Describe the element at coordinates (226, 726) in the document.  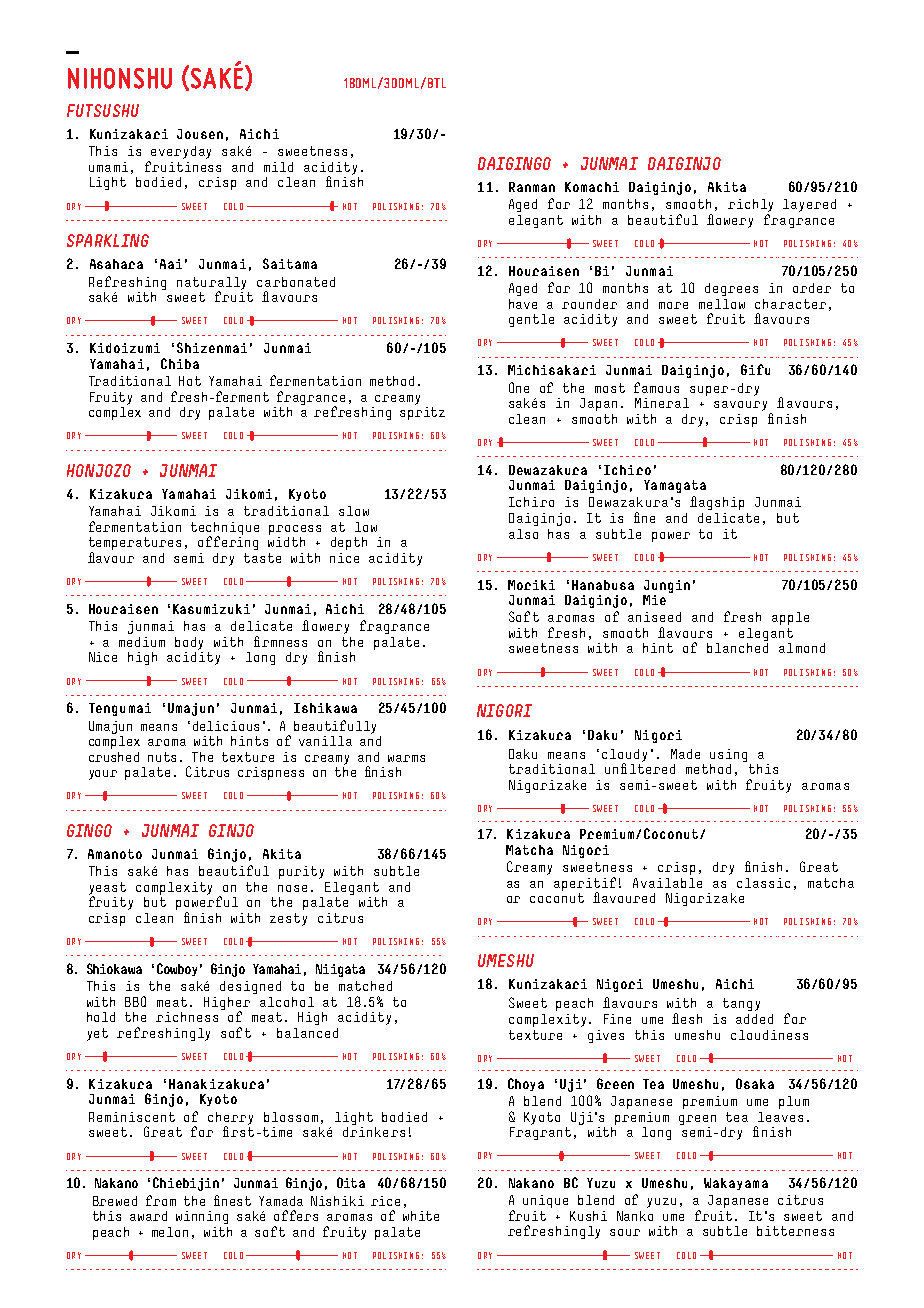
I see `delicious` at that location.
